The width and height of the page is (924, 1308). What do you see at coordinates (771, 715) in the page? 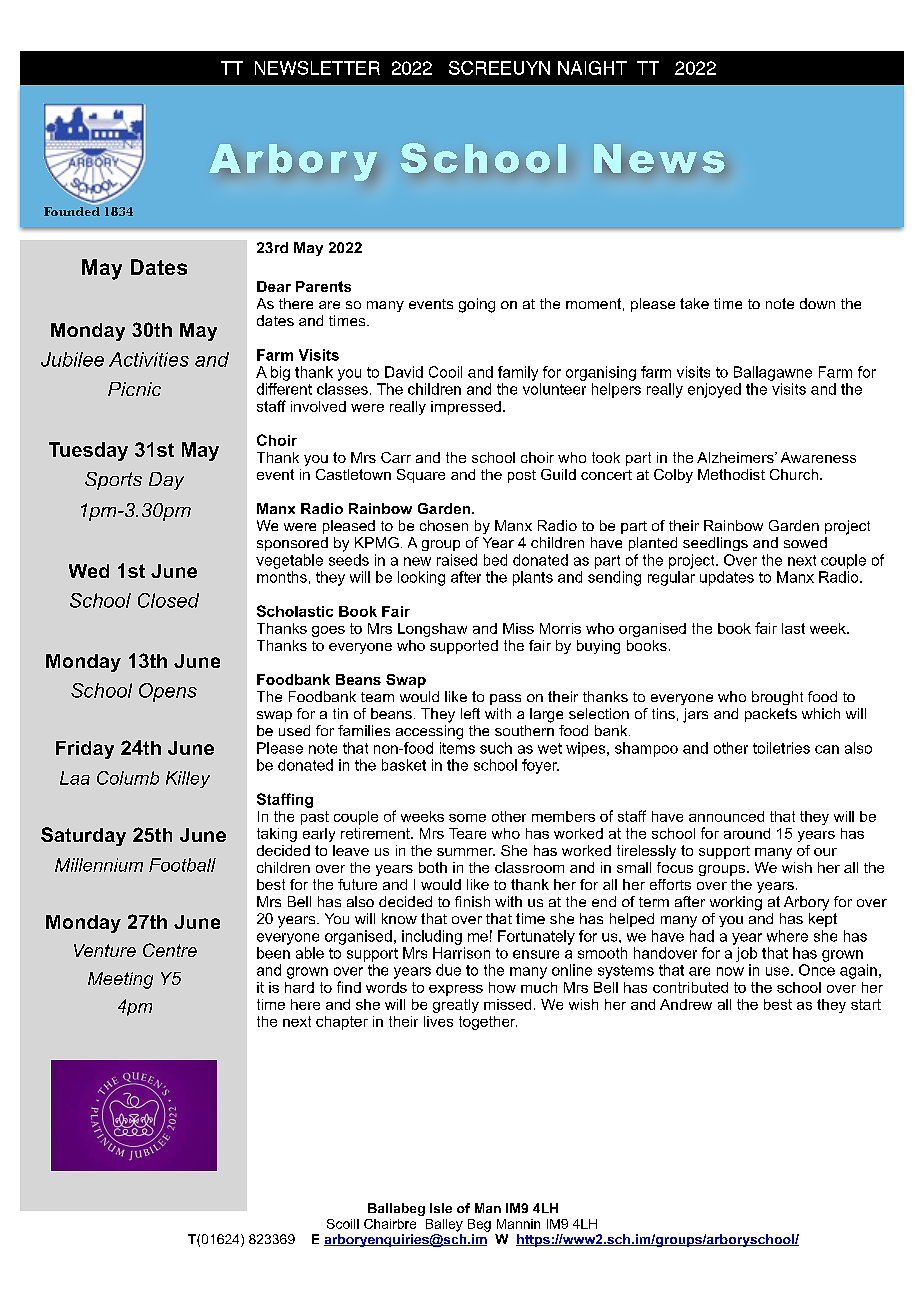
I see `packets` at bounding box center [771, 715].
